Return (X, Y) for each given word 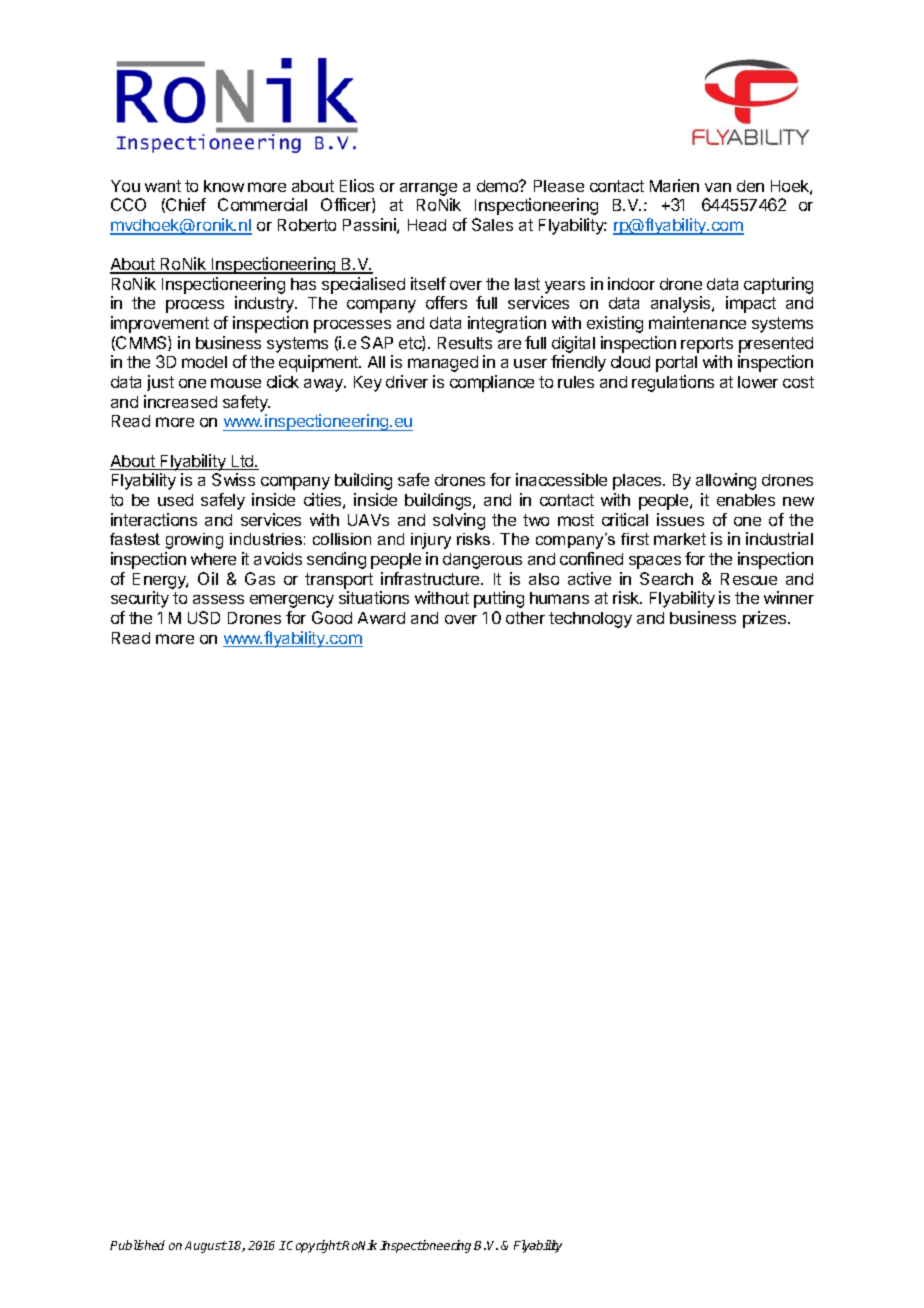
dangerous (482, 561)
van (718, 187)
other (525, 618)
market (680, 539)
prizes (766, 619)
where (213, 559)
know (224, 186)
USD (204, 617)
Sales (492, 224)
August (206, 1247)
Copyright (314, 1246)
